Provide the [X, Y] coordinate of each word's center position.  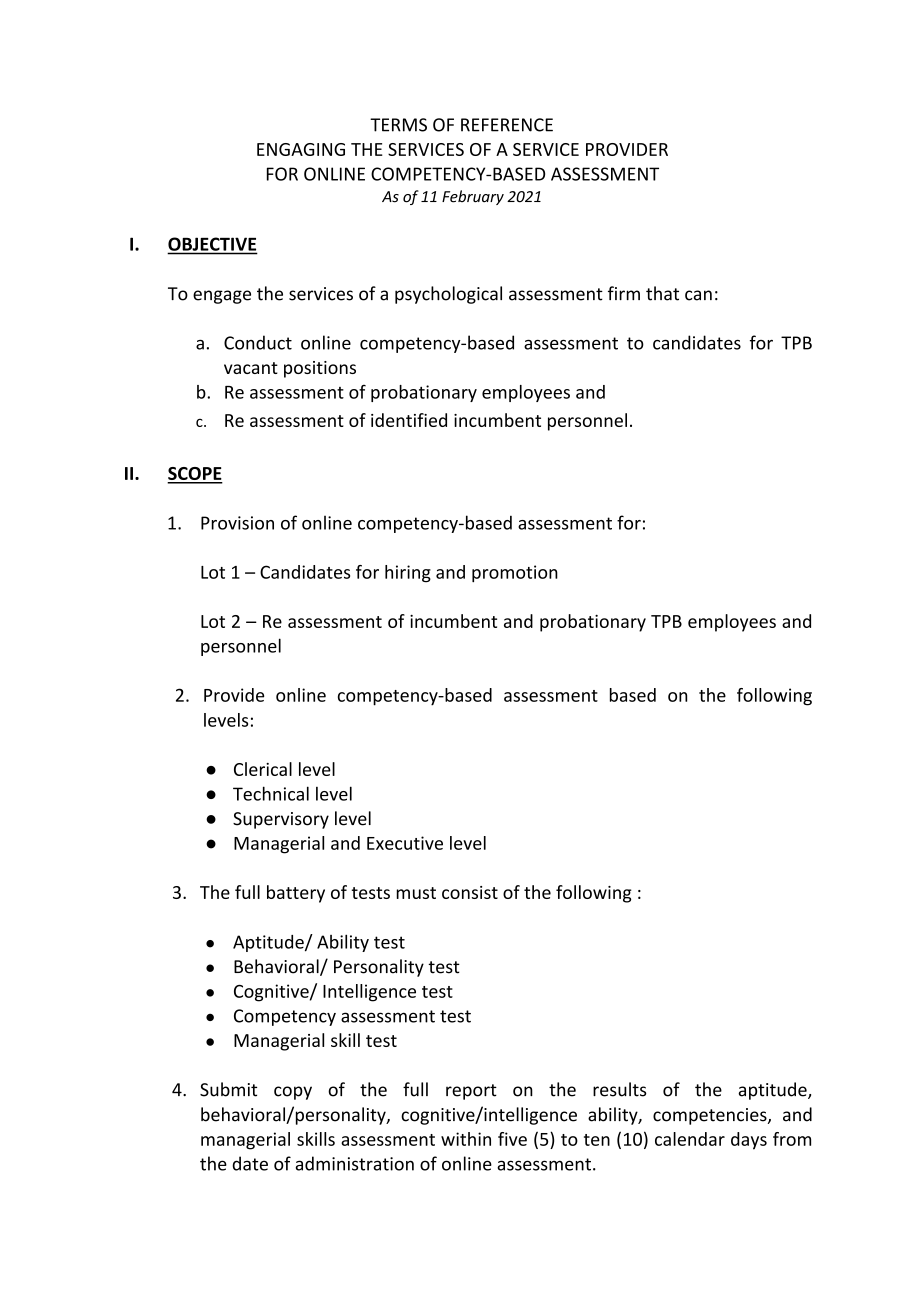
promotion [515, 573]
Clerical [263, 769]
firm [624, 293]
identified [409, 420]
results [620, 1089]
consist [470, 892]
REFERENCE [507, 125]
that [662, 293]
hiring [408, 574]
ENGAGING [301, 149]
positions [320, 369]
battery [296, 894]
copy [293, 1093]
